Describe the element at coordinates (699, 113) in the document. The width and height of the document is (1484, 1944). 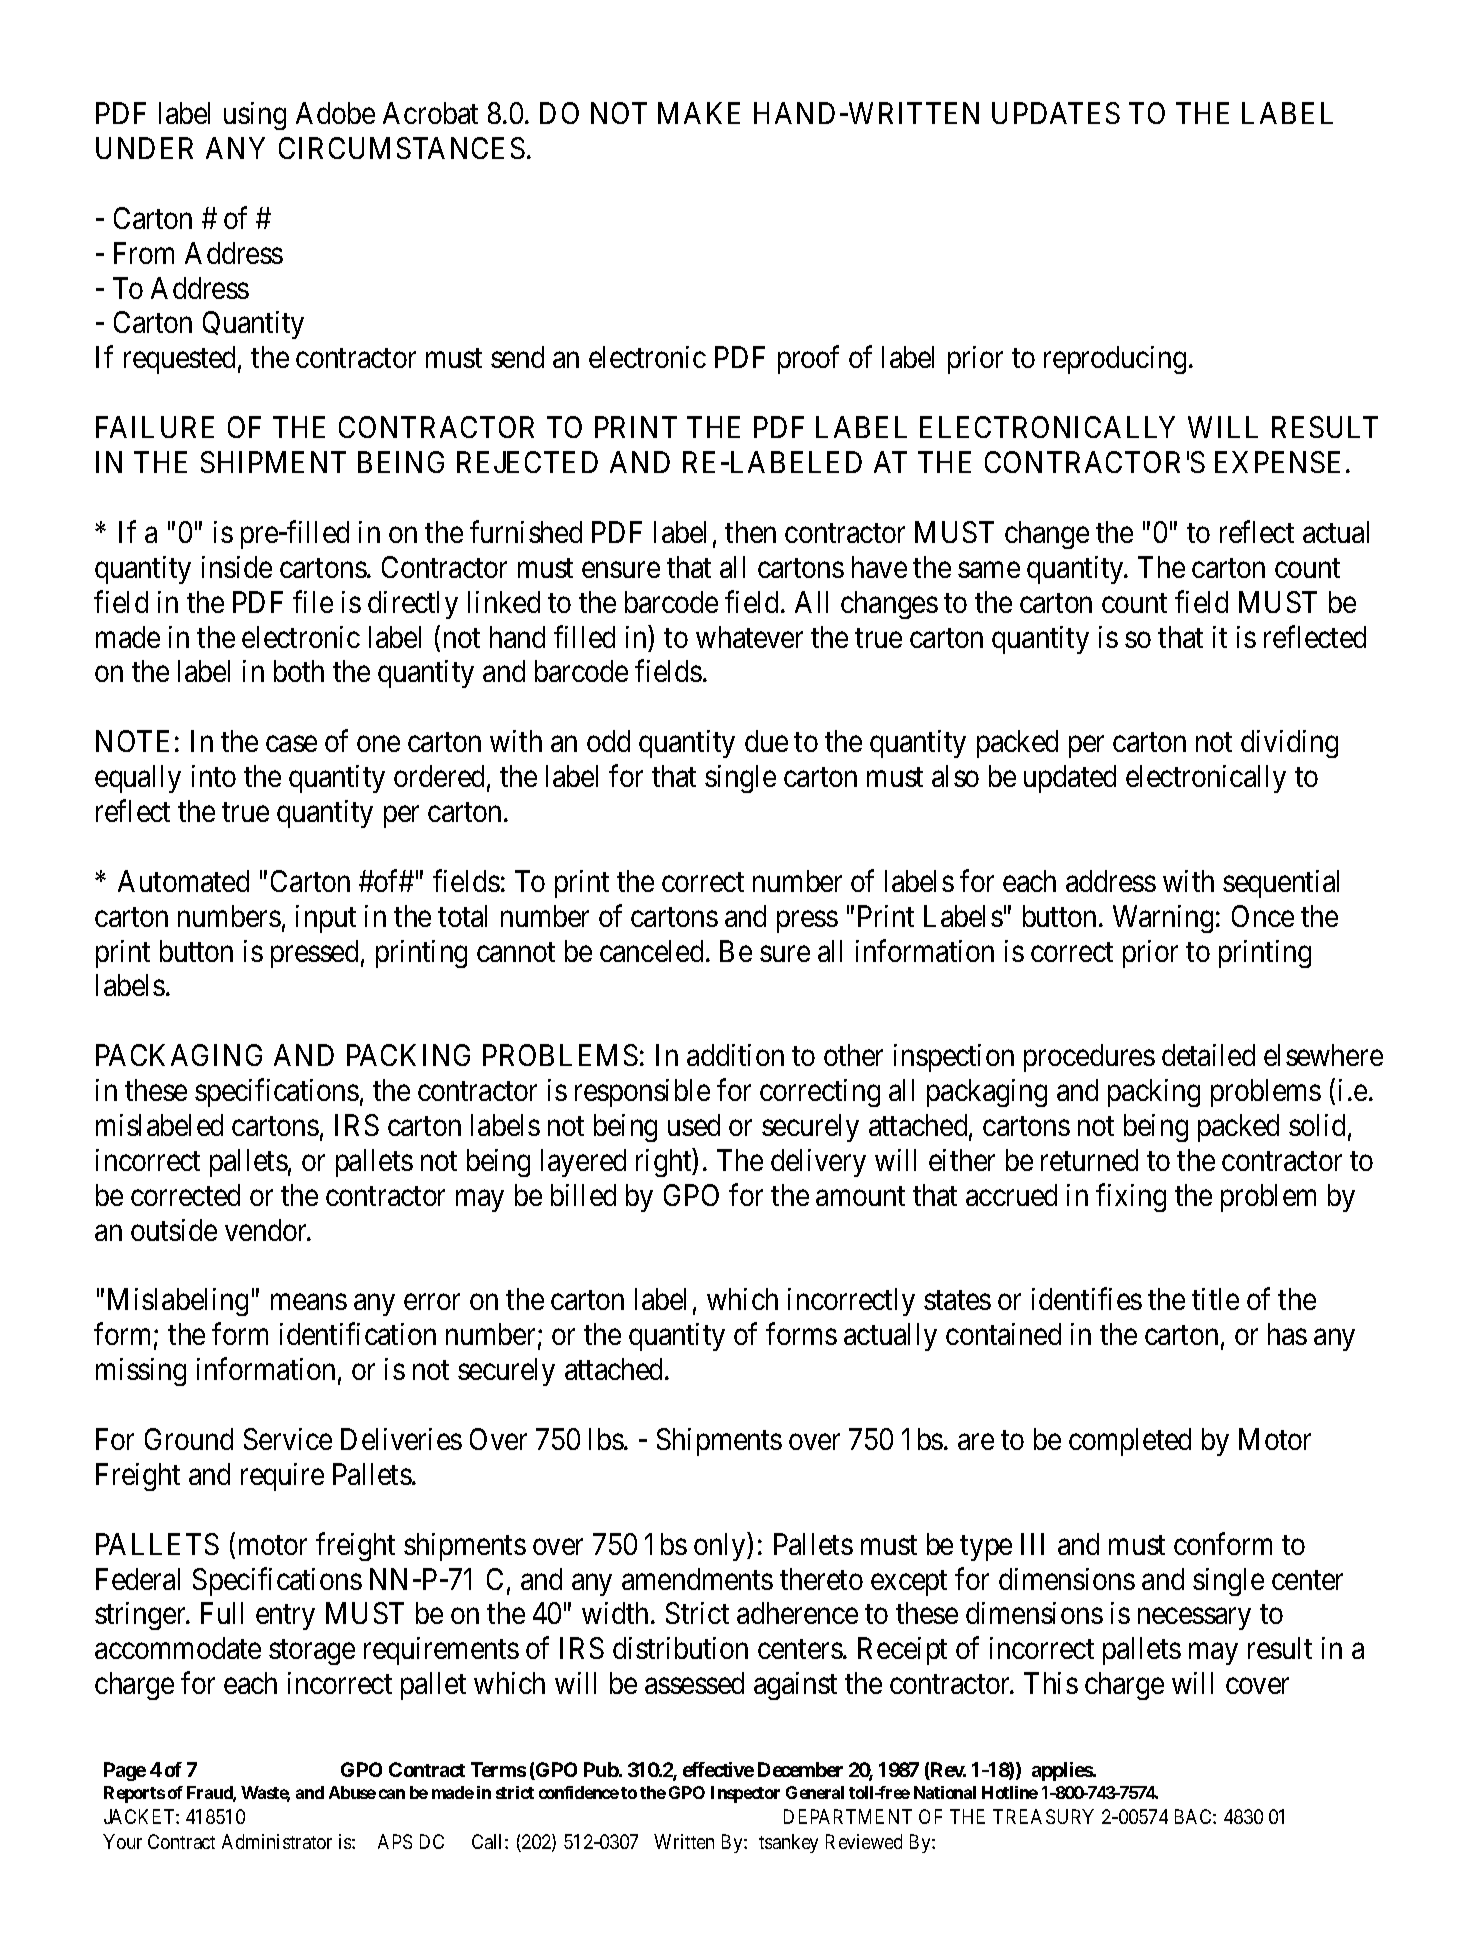
I see `MAKE` at that location.
